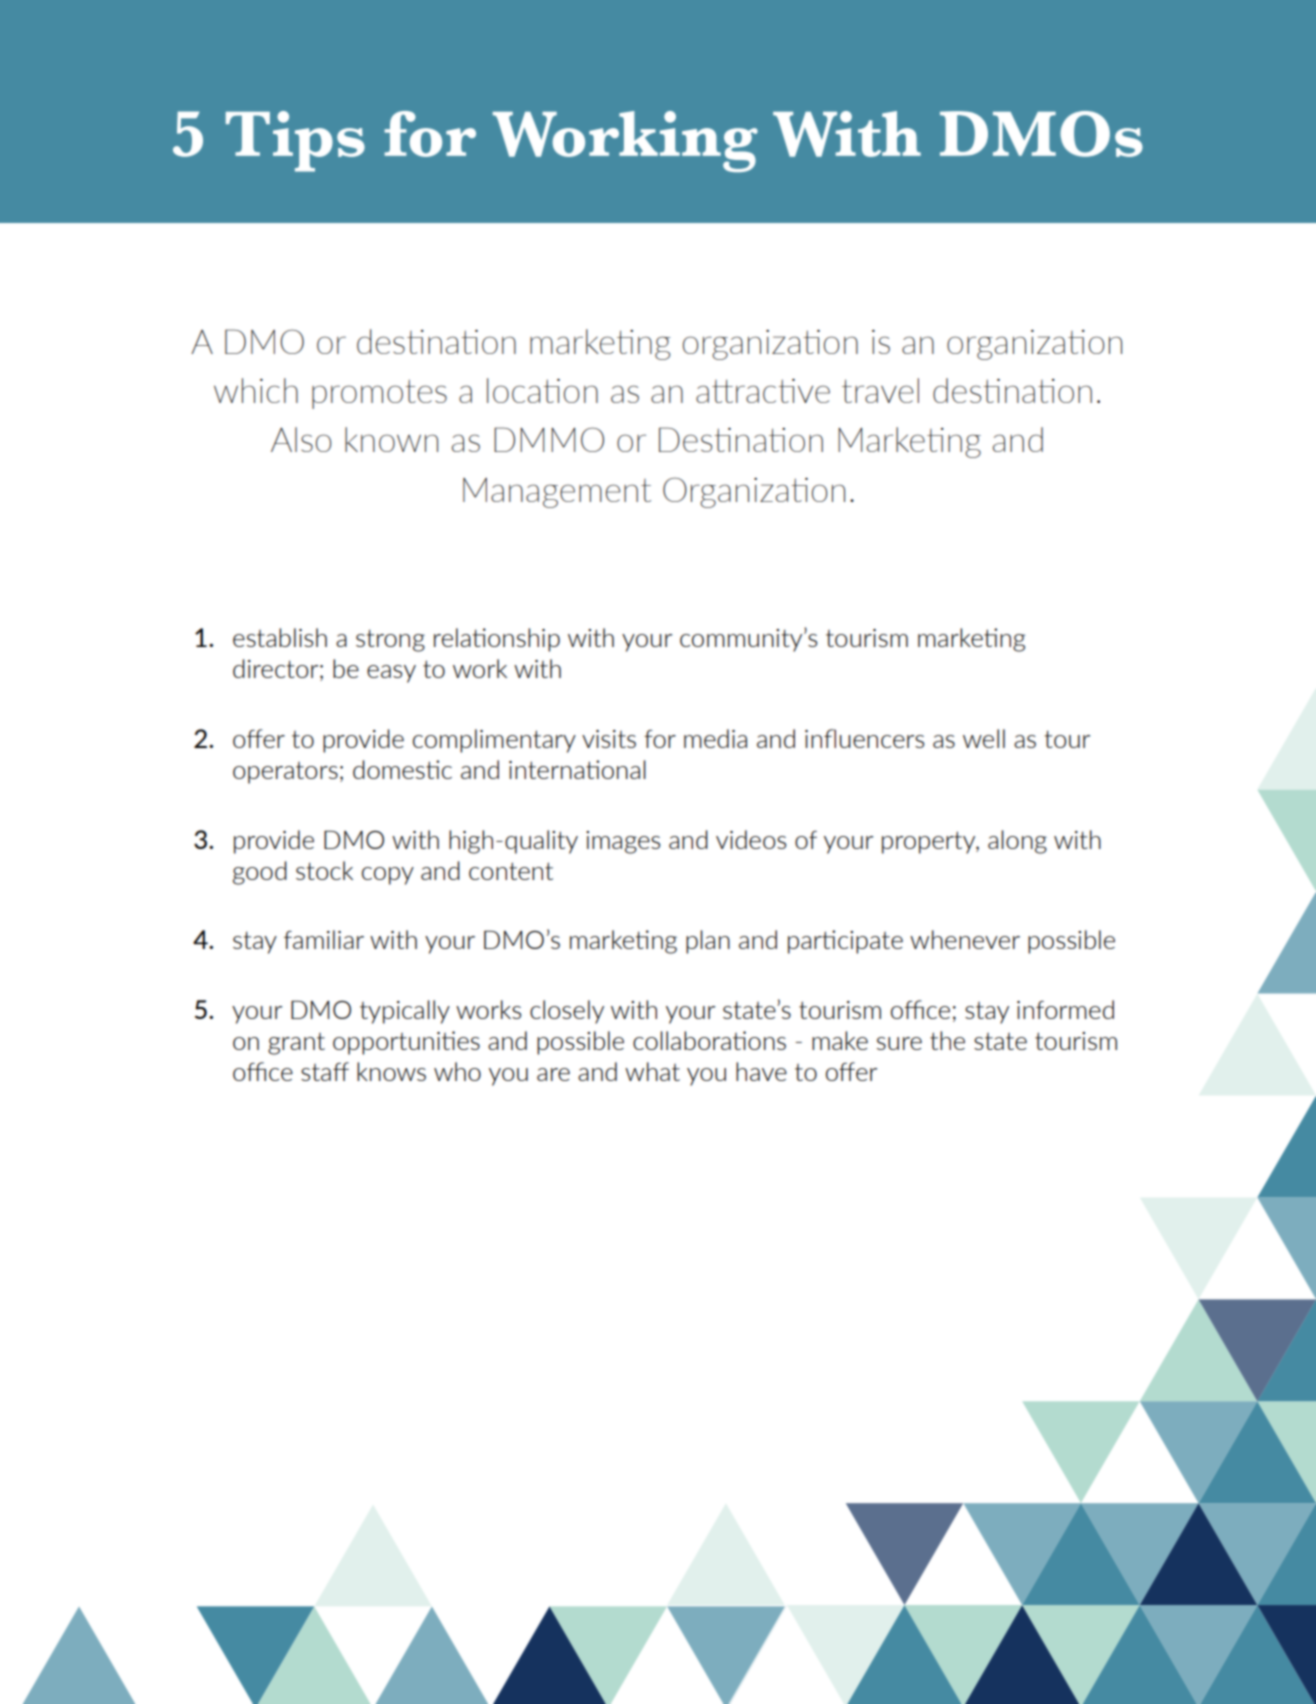 The image size is (1316, 1704). Describe the element at coordinates (609, 739) in the screenshot. I see `visits` at that location.
